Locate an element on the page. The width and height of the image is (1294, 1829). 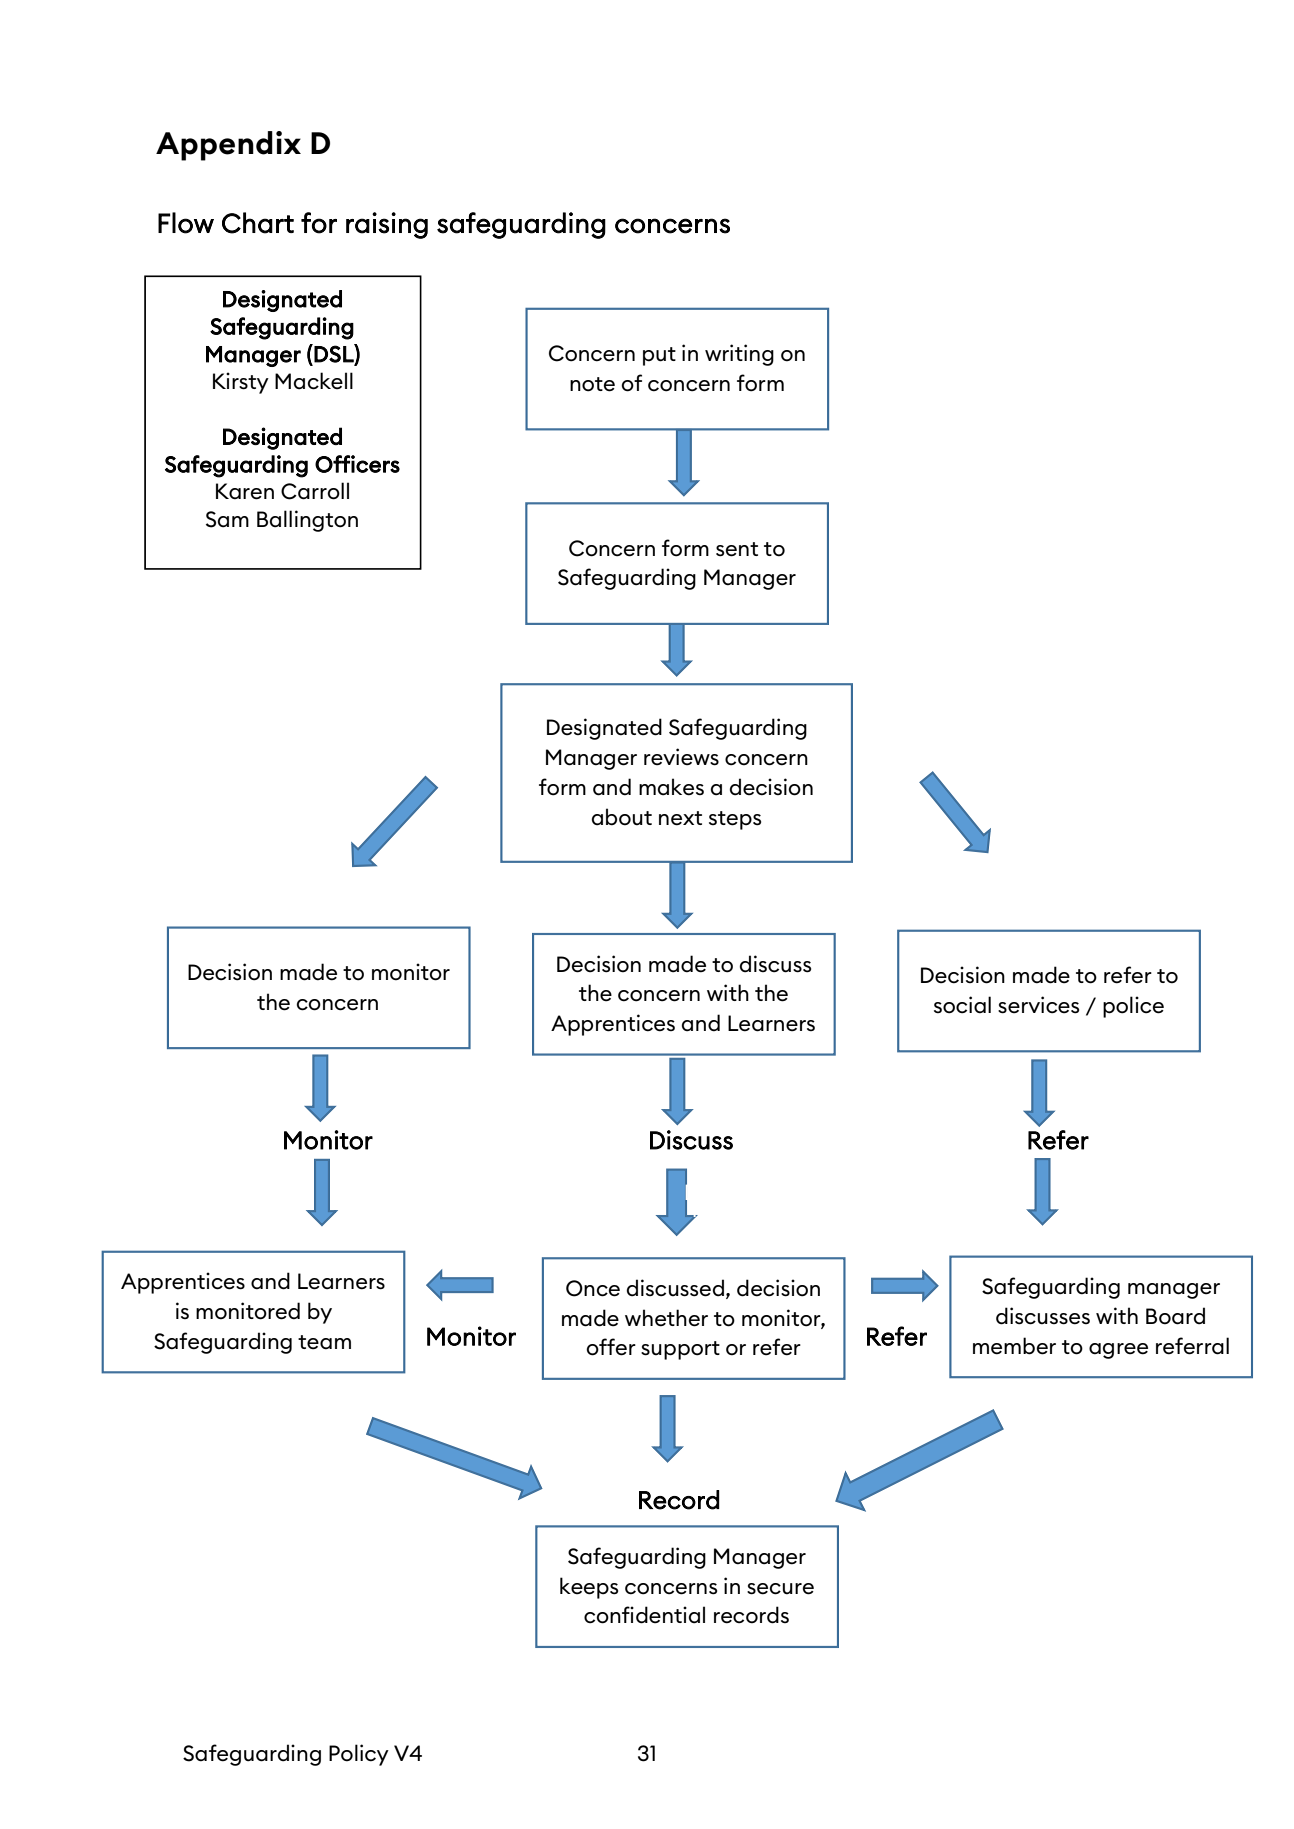
next is located at coordinates (680, 818).
